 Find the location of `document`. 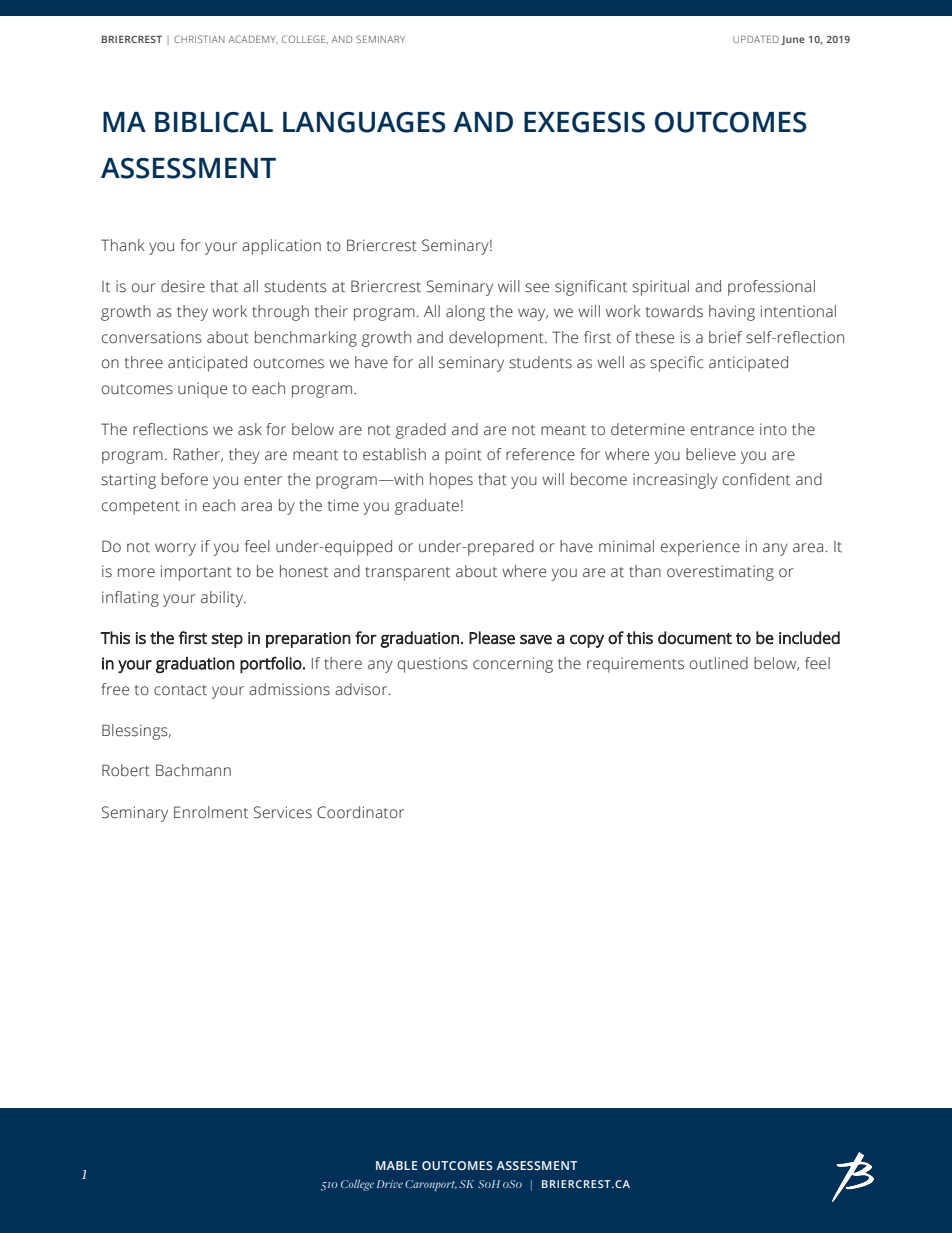

document is located at coordinates (695, 638).
